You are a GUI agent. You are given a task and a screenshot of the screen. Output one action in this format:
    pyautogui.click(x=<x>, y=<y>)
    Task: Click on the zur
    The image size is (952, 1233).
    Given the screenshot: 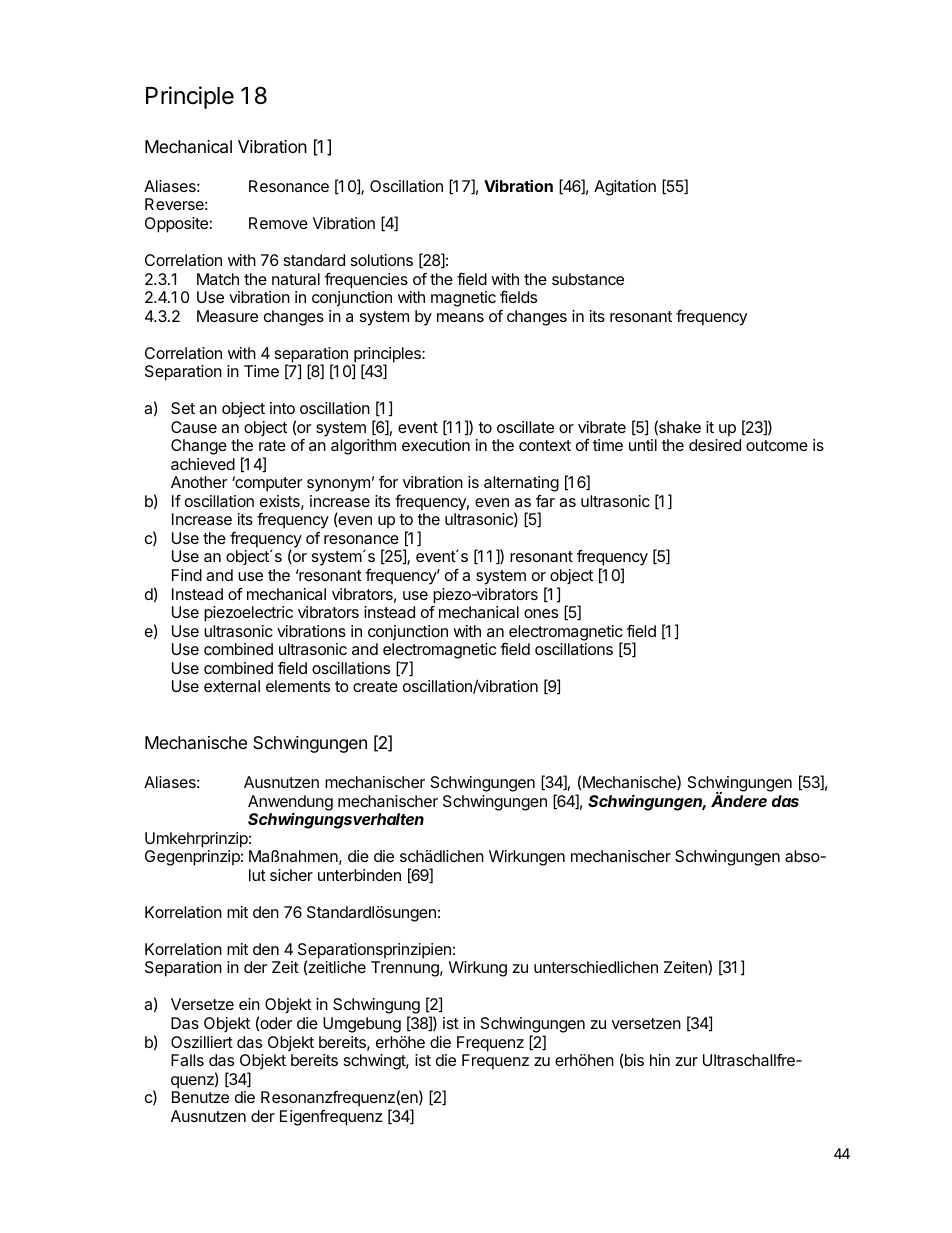 What is the action you would take?
    pyautogui.click(x=686, y=1061)
